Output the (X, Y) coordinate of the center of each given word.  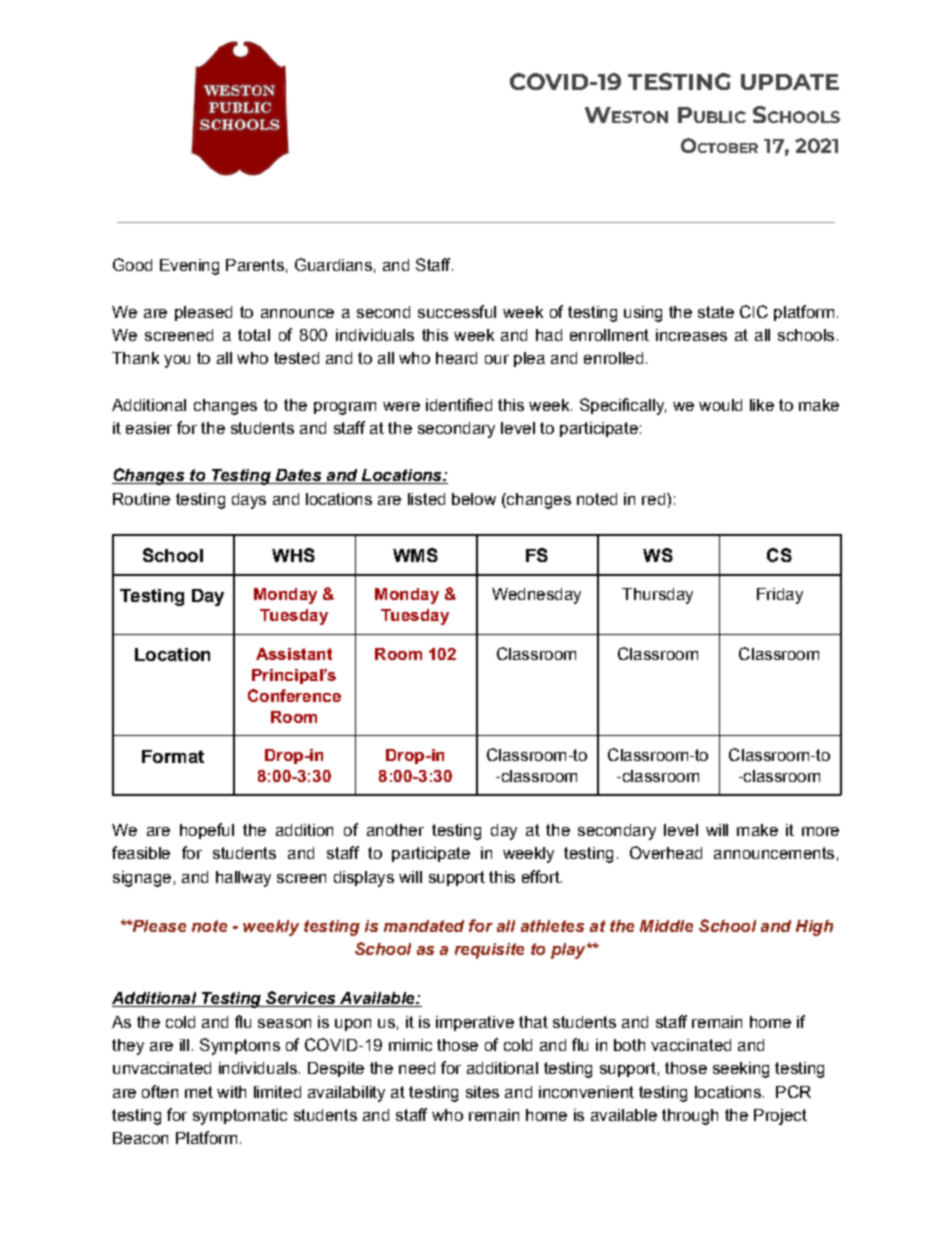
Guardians (333, 264)
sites (482, 1092)
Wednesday (536, 596)
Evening (189, 267)
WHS (293, 555)
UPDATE (790, 82)
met (199, 1092)
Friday (780, 596)
